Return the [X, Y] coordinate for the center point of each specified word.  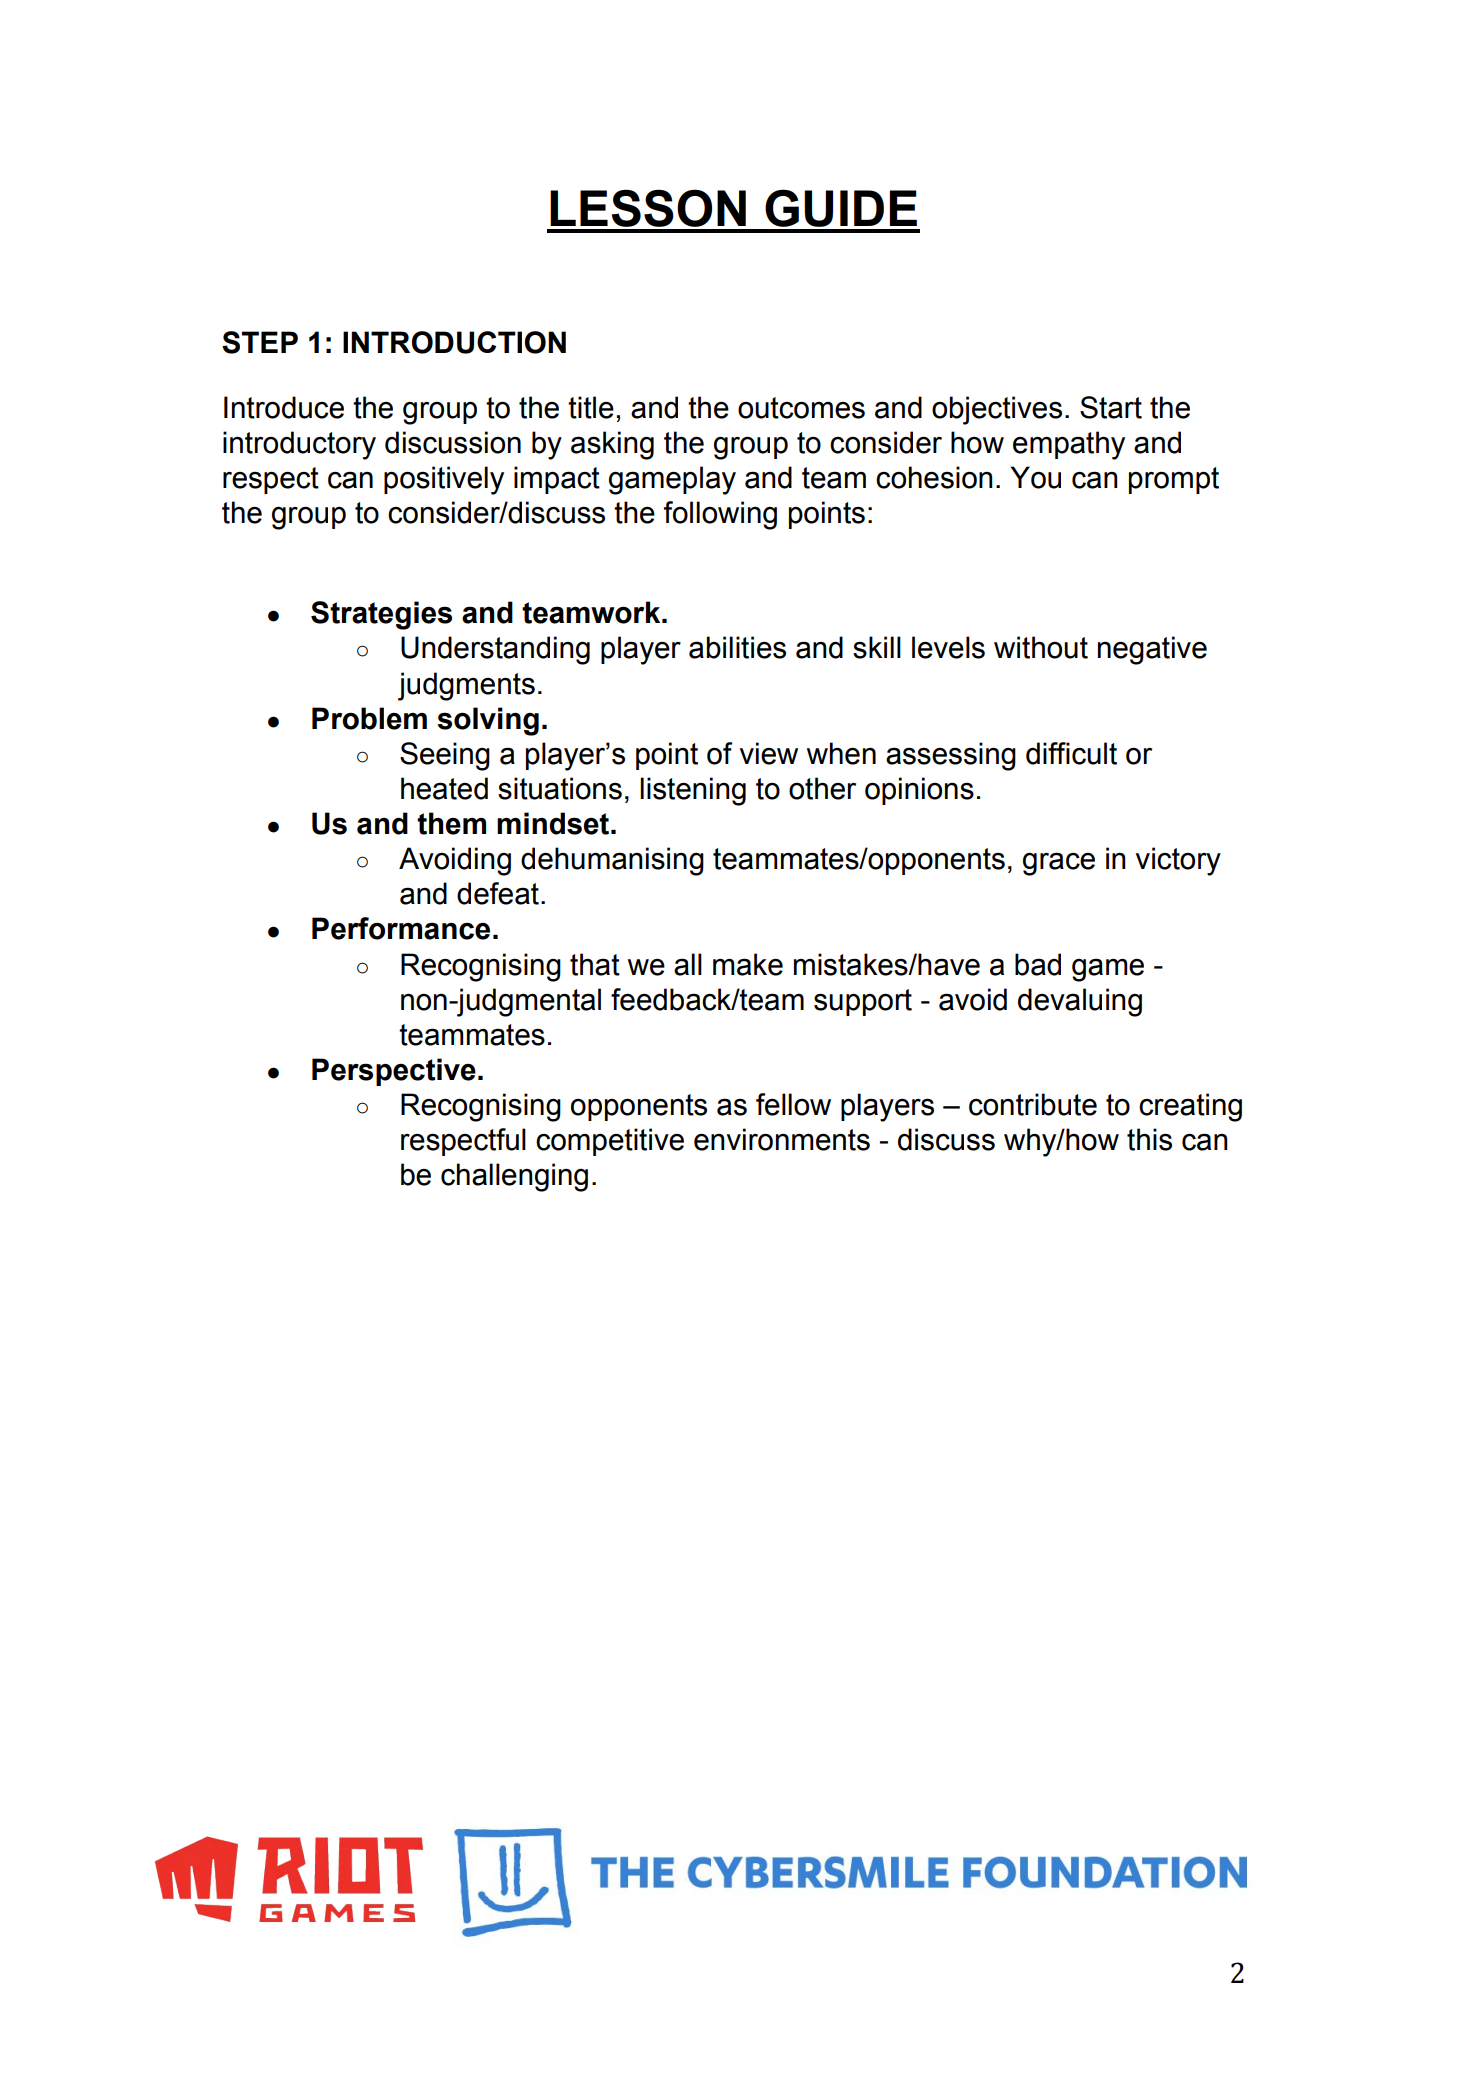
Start [1111, 407]
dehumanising [612, 861]
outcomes [801, 408]
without [1041, 647]
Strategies [381, 615]
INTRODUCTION [454, 342]
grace [1059, 864]
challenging [514, 1177]
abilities [737, 647]
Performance [401, 928]
